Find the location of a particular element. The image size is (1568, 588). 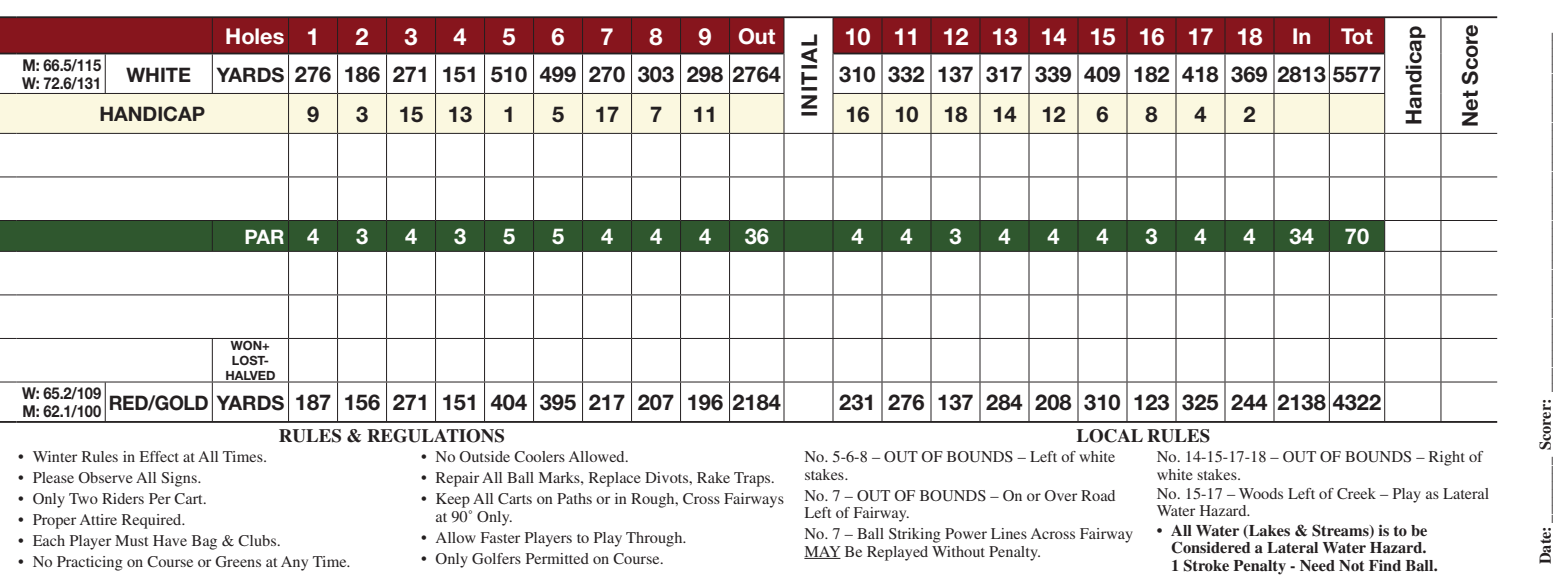

REGULATIONS is located at coordinates (435, 436).
